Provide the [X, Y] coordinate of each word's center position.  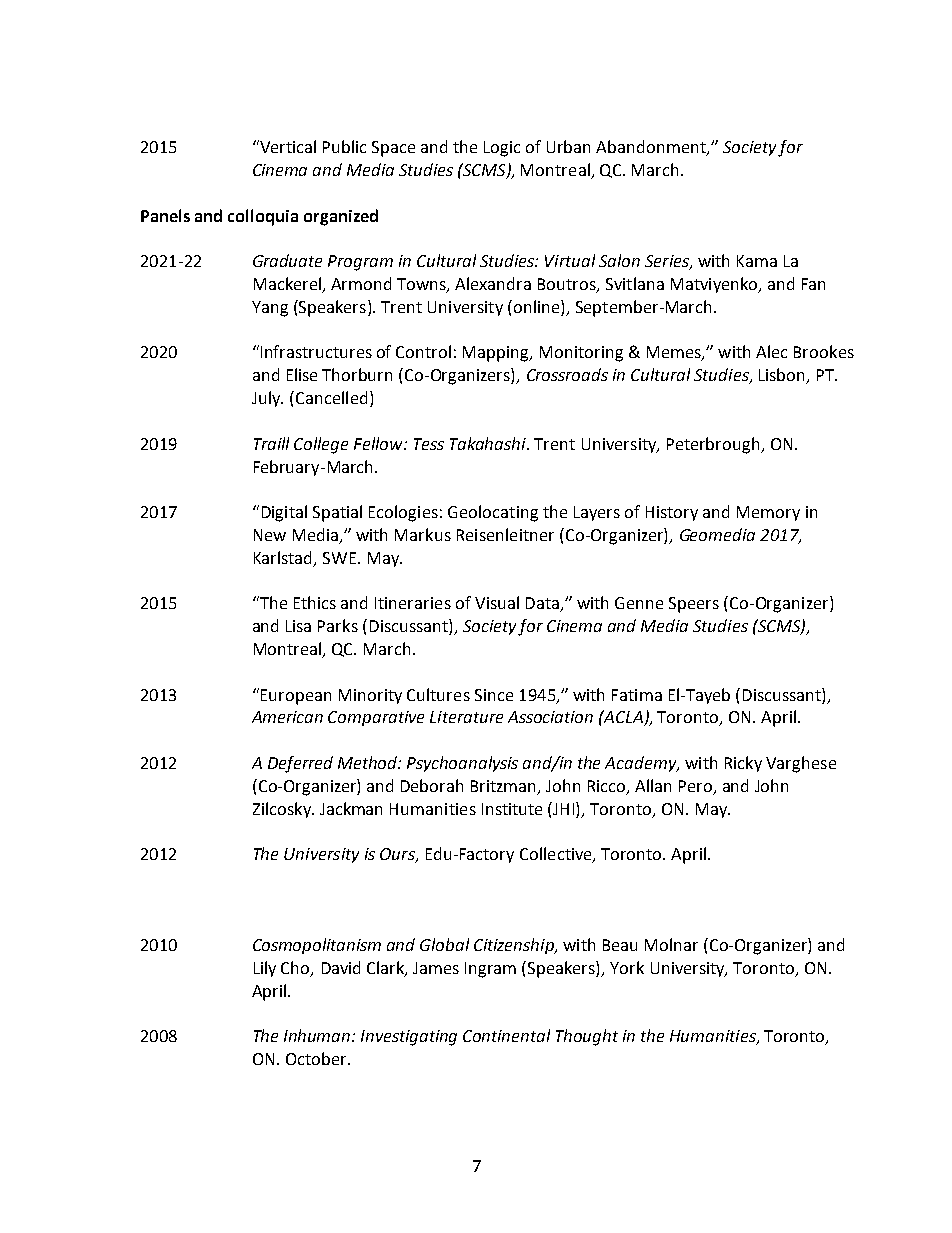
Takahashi [489, 443]
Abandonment [652, 148]
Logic [502, 149]
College [321, 445]
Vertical [287, 146]
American [287, 717]
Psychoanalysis [462, 764]
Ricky [743, 764]
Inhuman [318, 1035]
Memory [768, 513]
